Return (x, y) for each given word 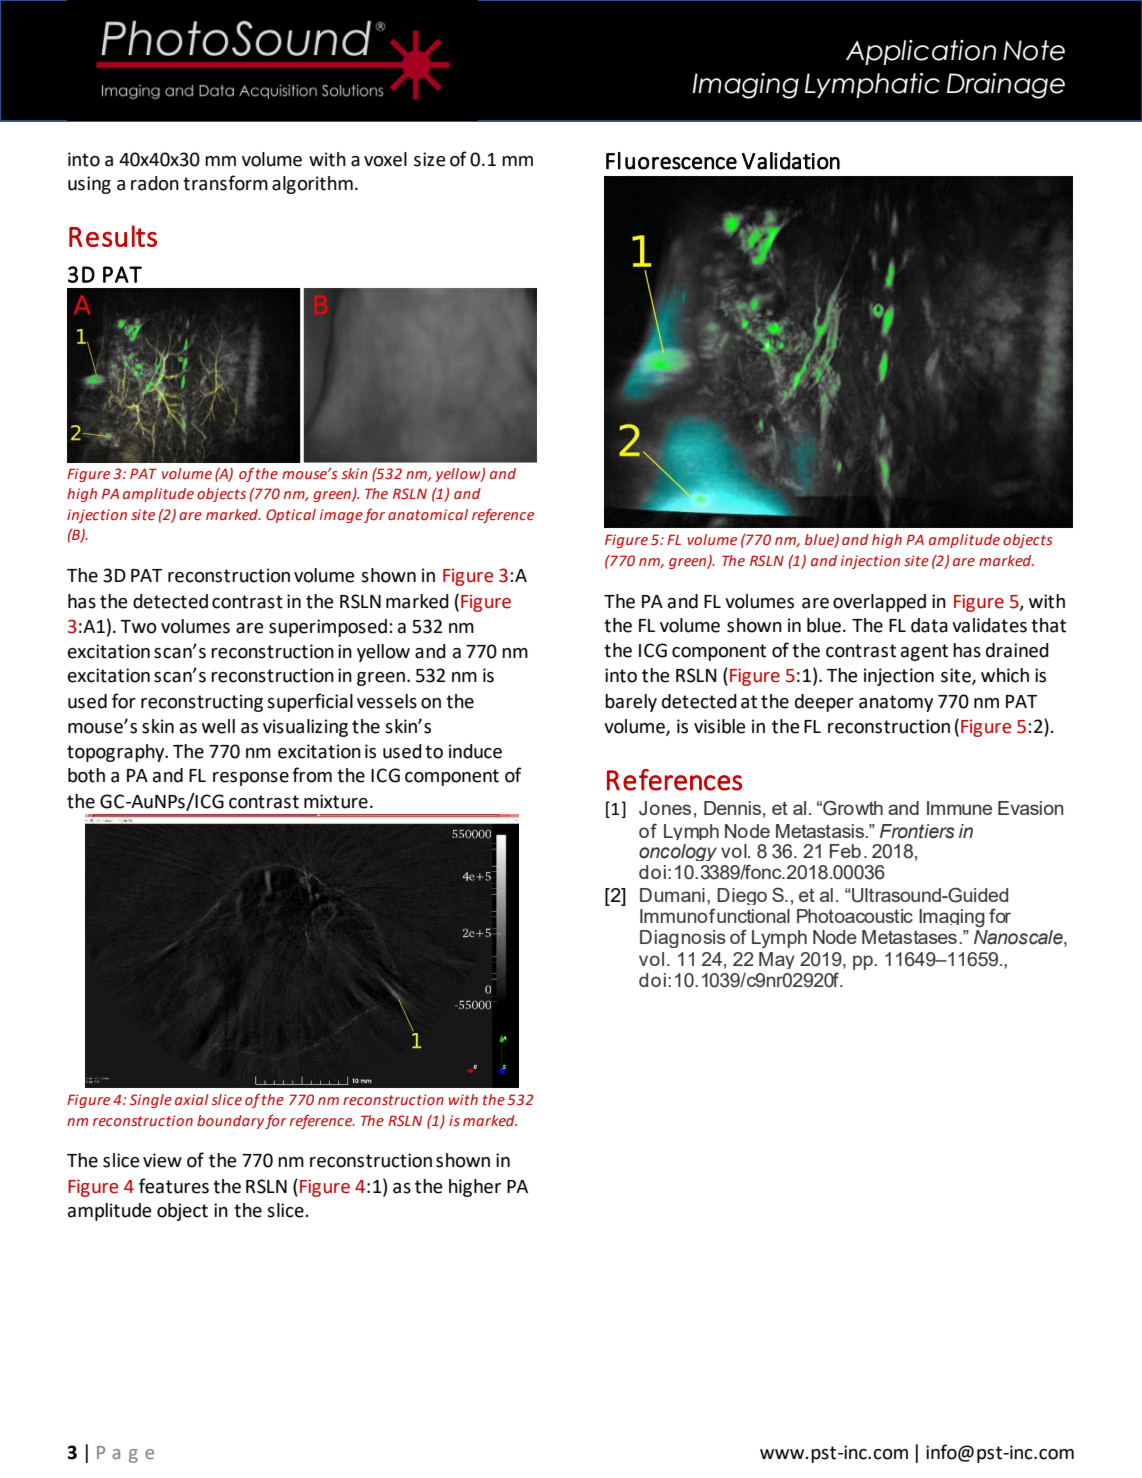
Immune (959, 808)
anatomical (428, 514)
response (251, 779)
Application (921, 52)
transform (225, 183)
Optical (291, 516)
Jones (665, 808)
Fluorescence (671, 161)
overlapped (879, 603)
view (162, 1160)
